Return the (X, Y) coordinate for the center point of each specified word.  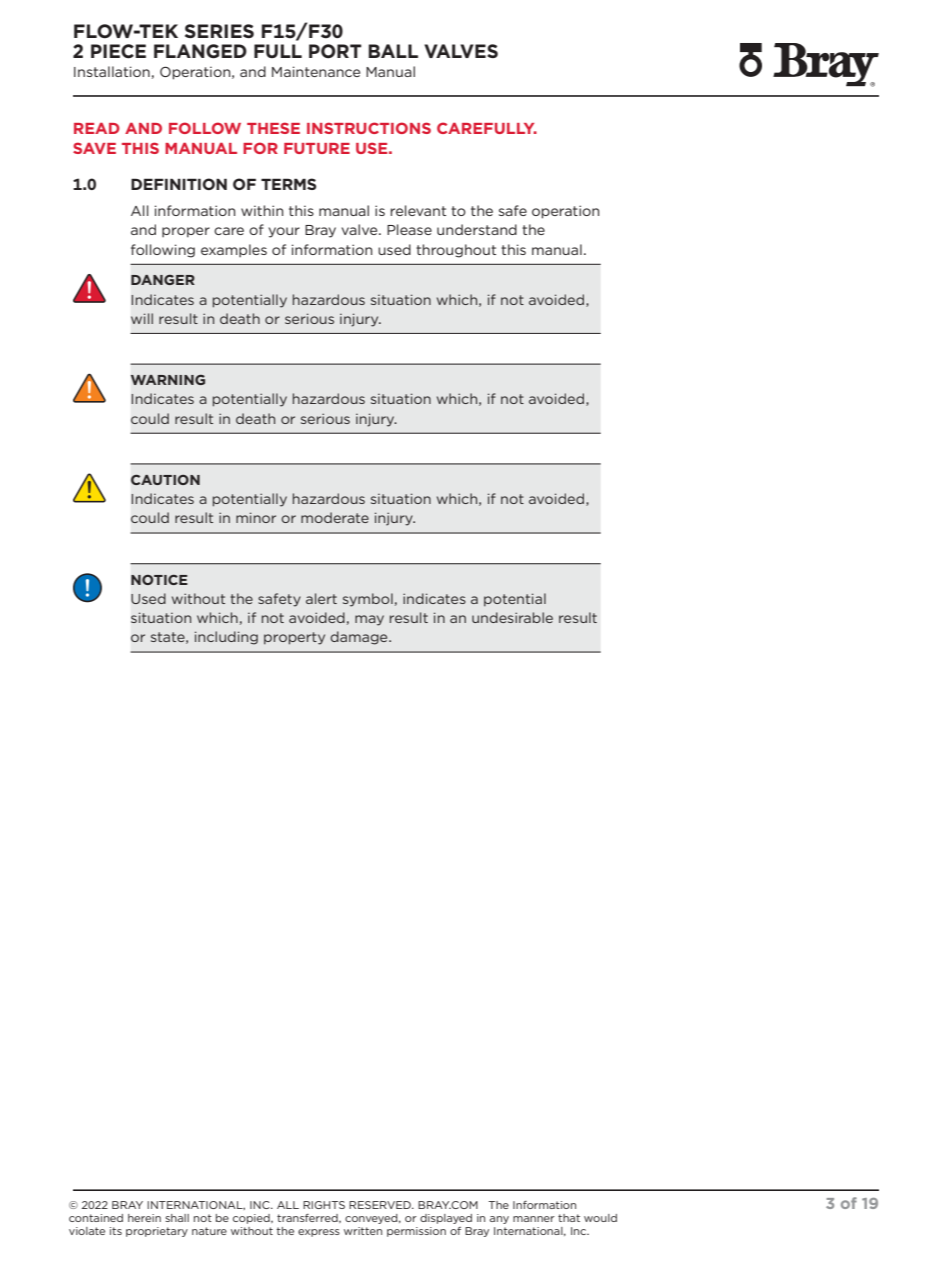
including (226, 638)
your (284, 232)
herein (144, 1218)
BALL (393, 51)
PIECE (118, 51)
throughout (456, 251)
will (142, 318)
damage (360, 638)
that (569, 1218)
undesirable (512, 617)
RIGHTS (324, 1205)
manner (534, 1219)
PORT (335, 51)
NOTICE (159, 580)
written (363, 1231)
